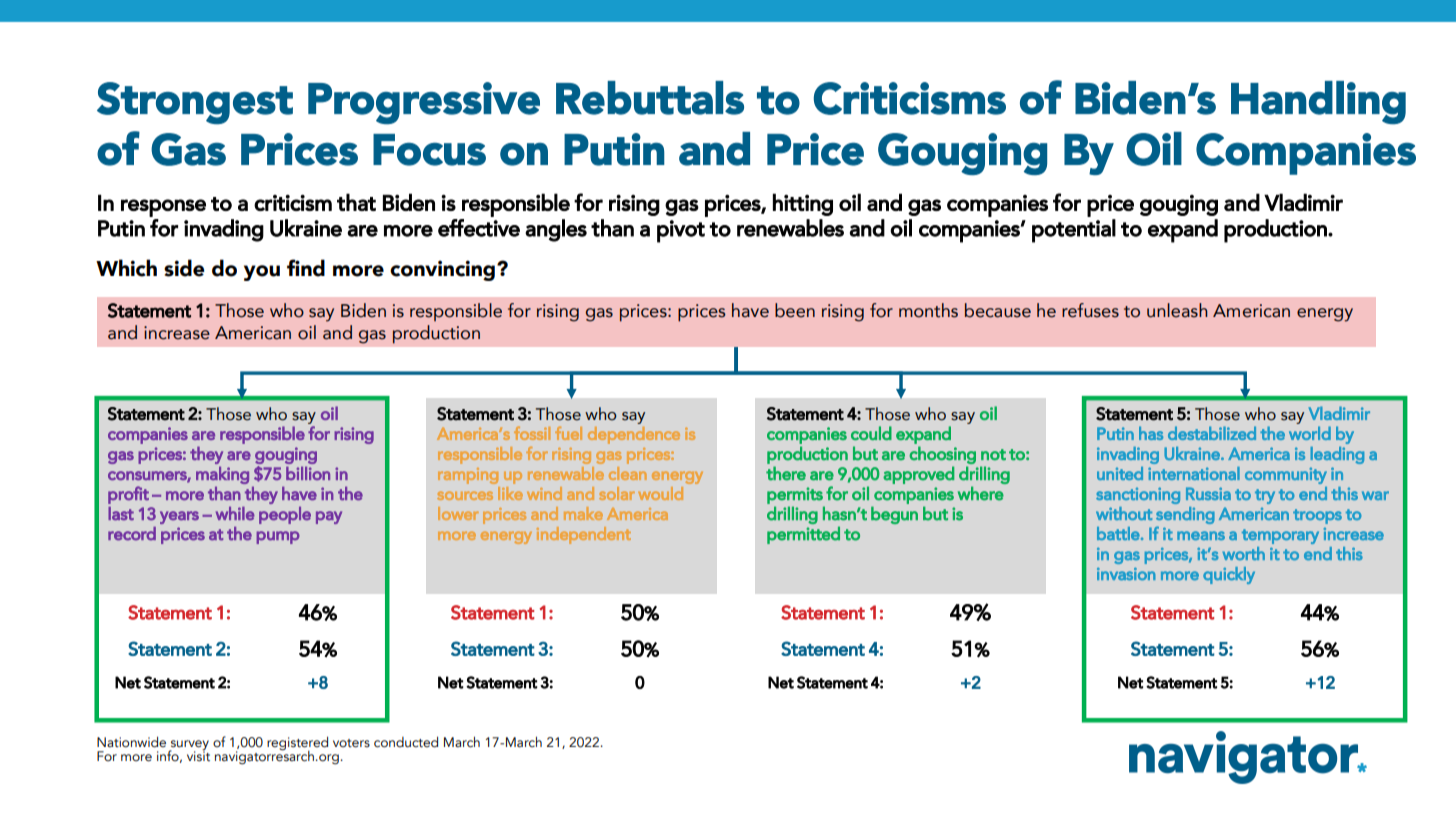 This screenshot has height=819, width=1456. What do you see at coordinates (262, 273) in the screenshot?
I see `you` at bounding box center [262, 273].
